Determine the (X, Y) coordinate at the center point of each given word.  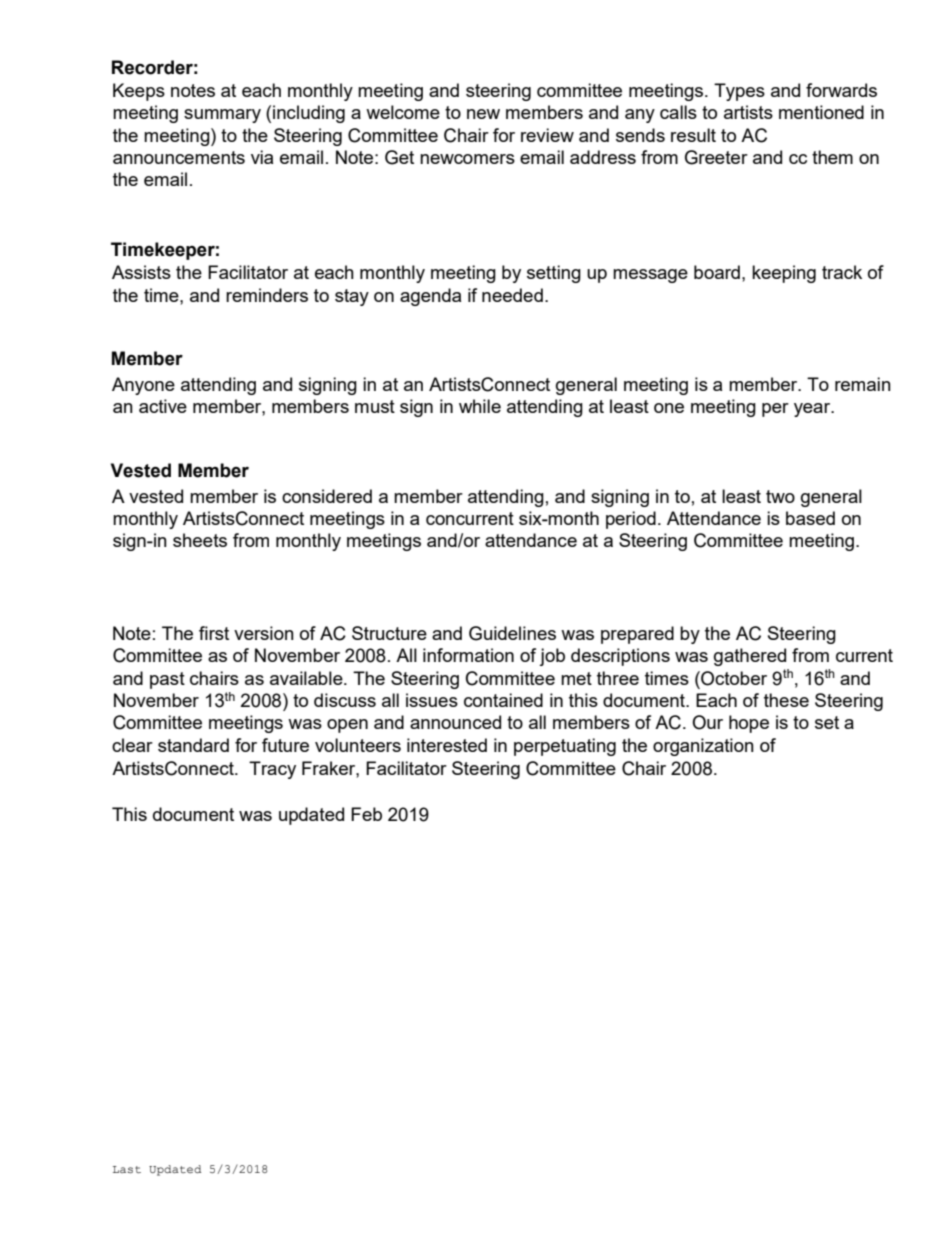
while (480, 406)
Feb (366, 814)
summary (222, 116)
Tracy (272, 770)
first (214, 633)
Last (127, 1169)
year (813, 410)
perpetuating (565, 747)
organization (703, 747)
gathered (750, 657)
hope (749, 724)
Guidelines (512, 633)
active (163, 406)
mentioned (821, 112)
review (547, 135)
